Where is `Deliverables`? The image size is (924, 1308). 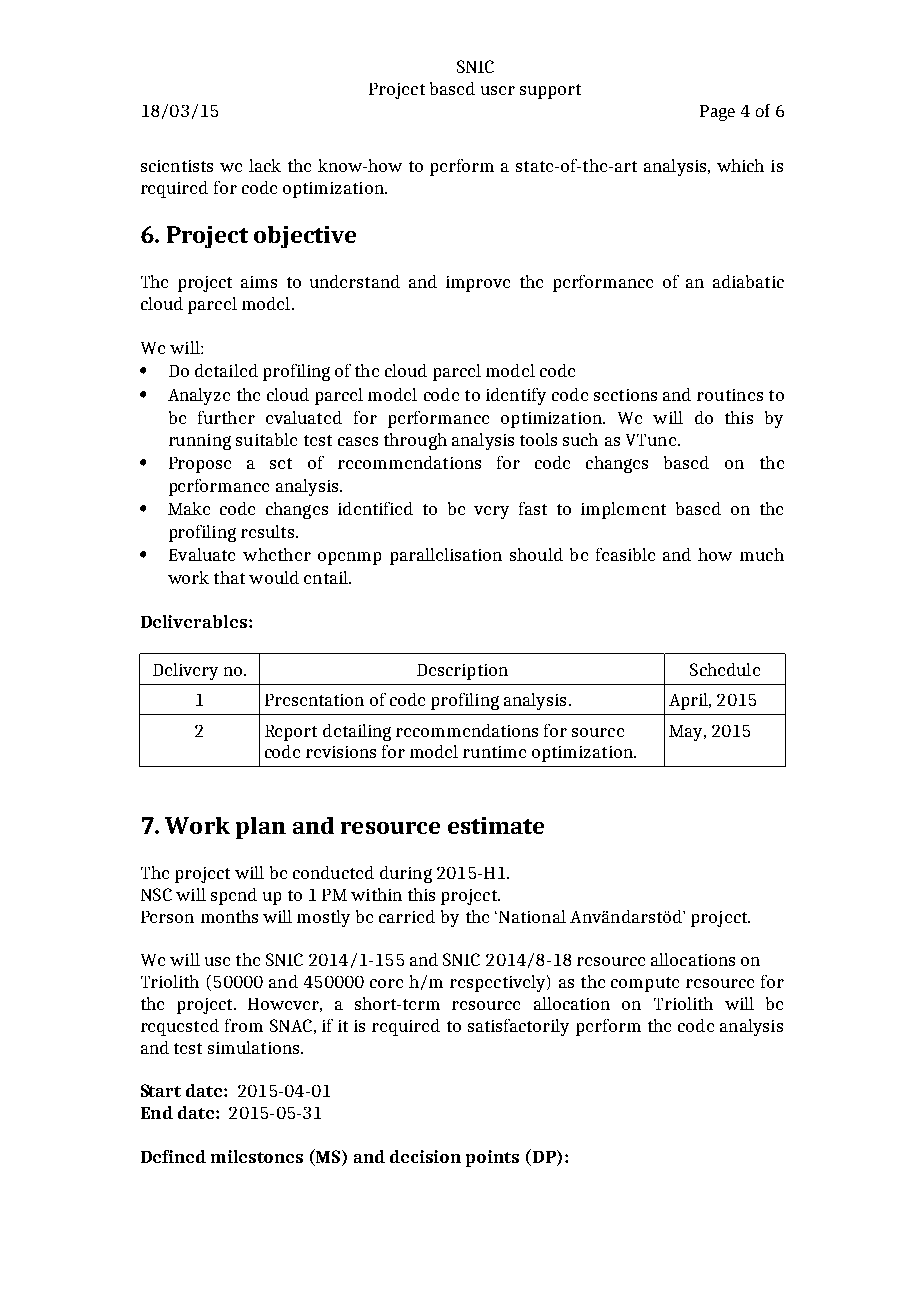 Deliverables is located at coordinates (194, 621).
